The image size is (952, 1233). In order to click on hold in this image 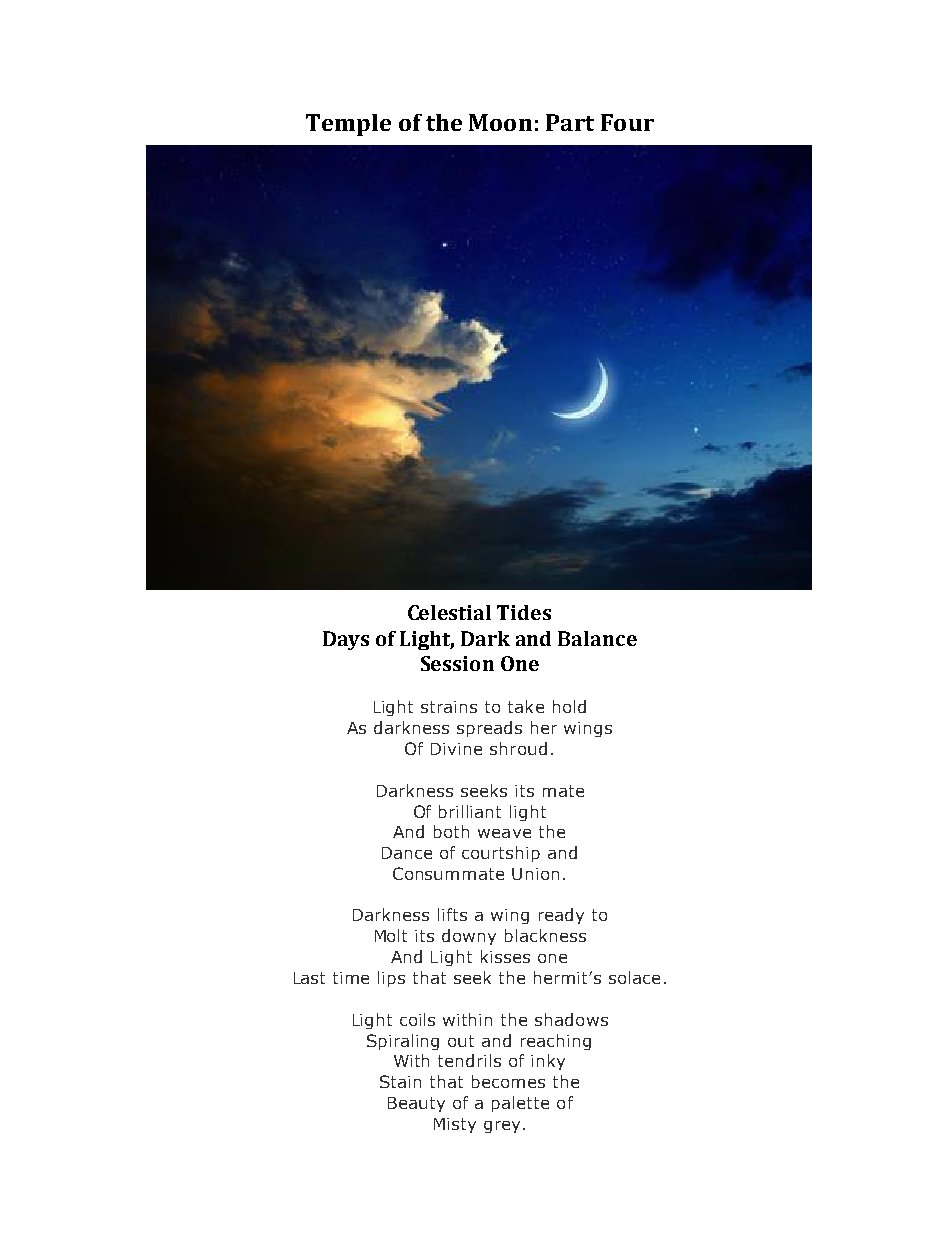, I will do `click(569, 706)`.
